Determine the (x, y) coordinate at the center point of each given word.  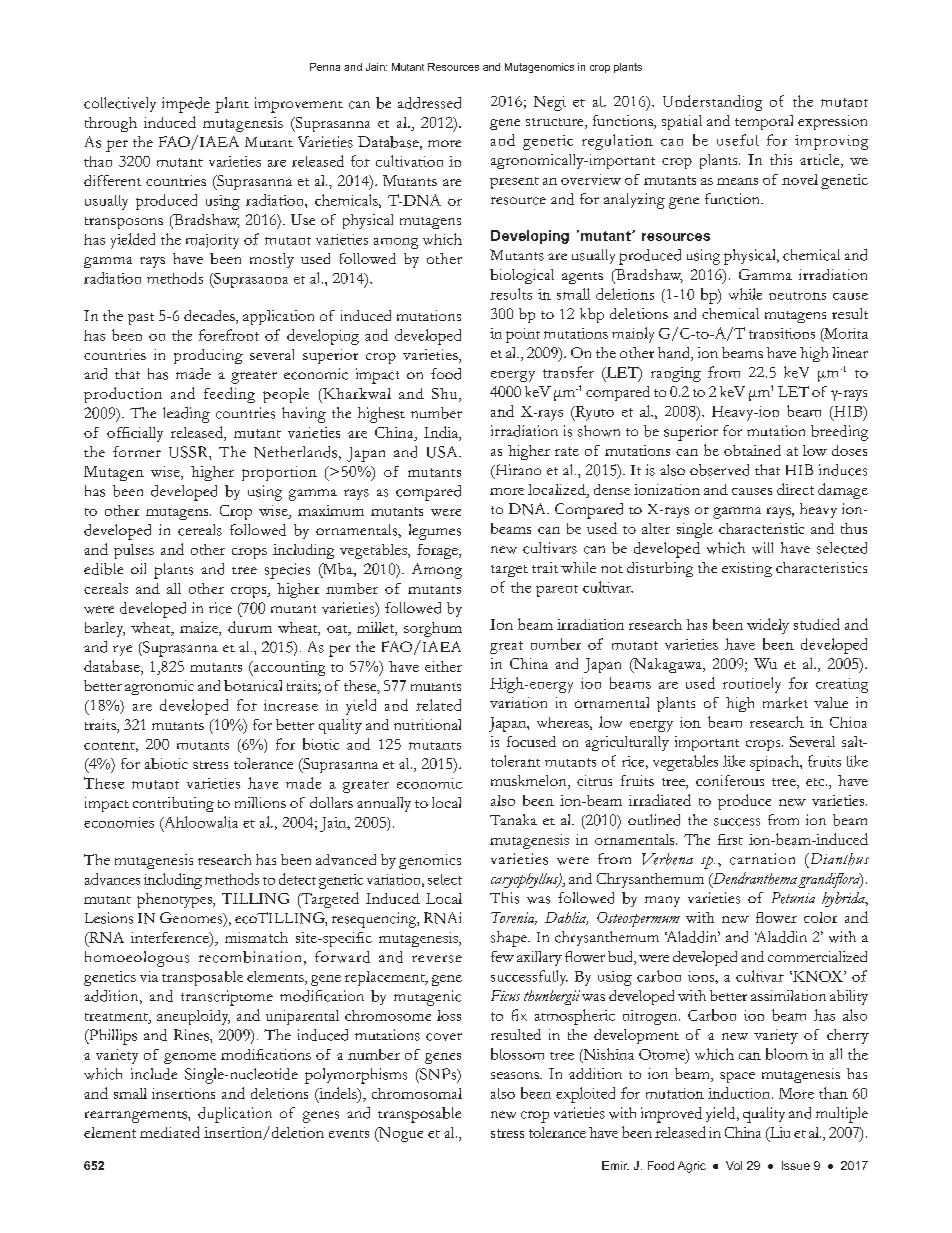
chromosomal (417, 1093)
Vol (734, 1165)
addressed (429, 103)
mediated (170, 1132)
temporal (764, 122)
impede (186, 105)
